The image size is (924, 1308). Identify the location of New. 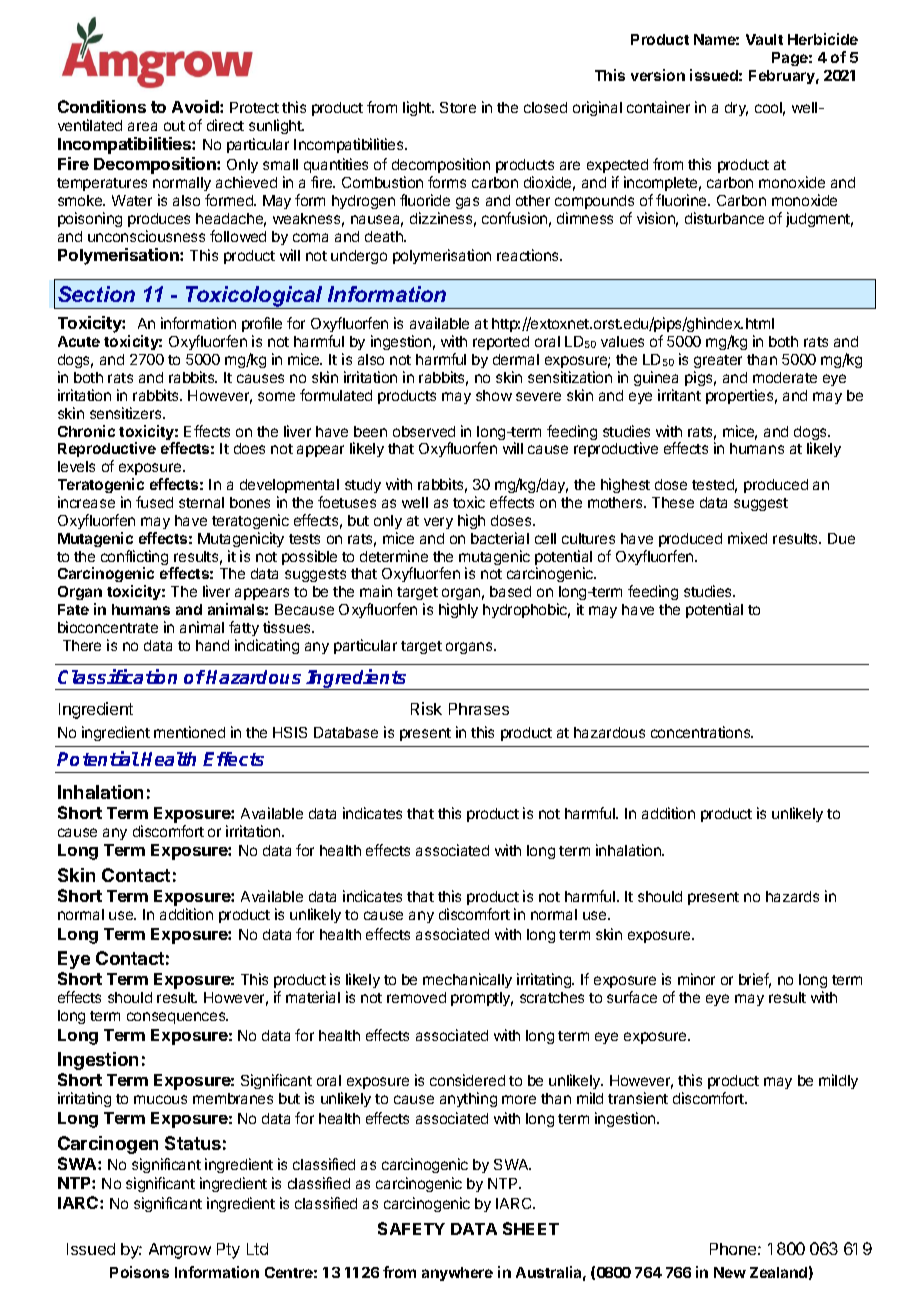
(730, 1272).
